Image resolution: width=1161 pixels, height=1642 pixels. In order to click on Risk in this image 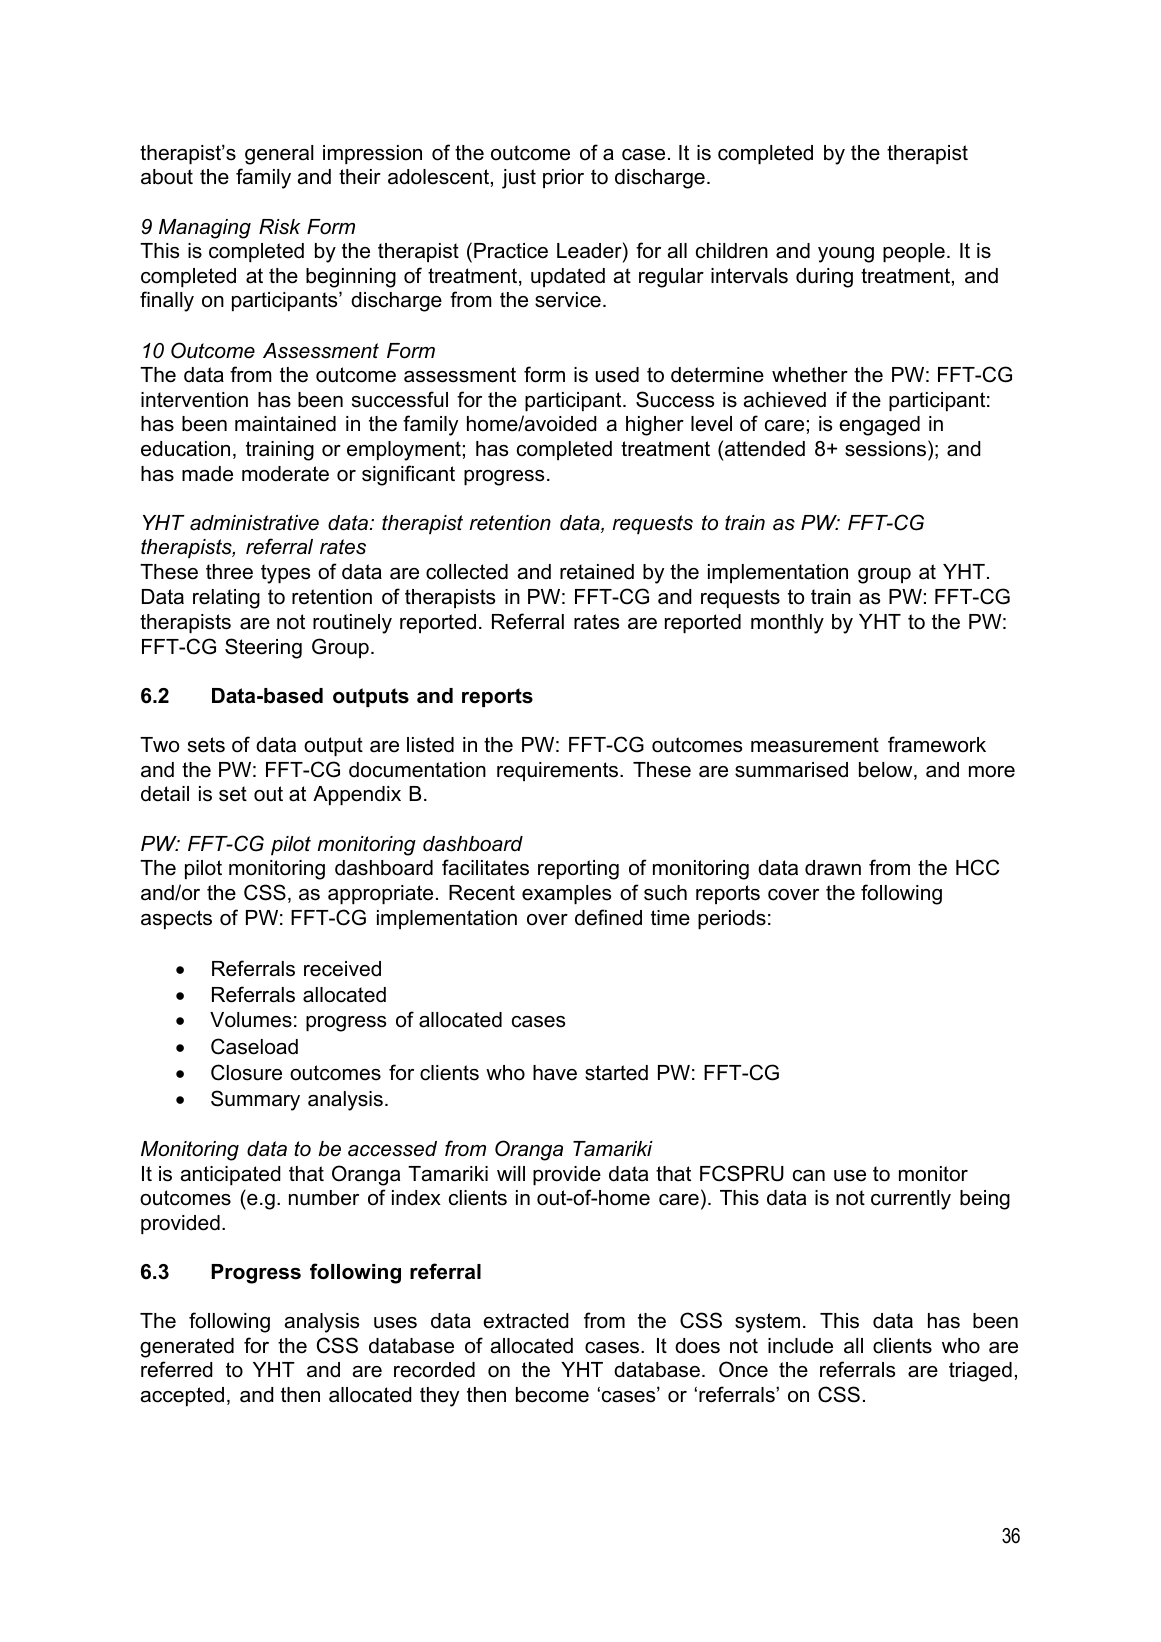, I will do `click(279, 227)`.
